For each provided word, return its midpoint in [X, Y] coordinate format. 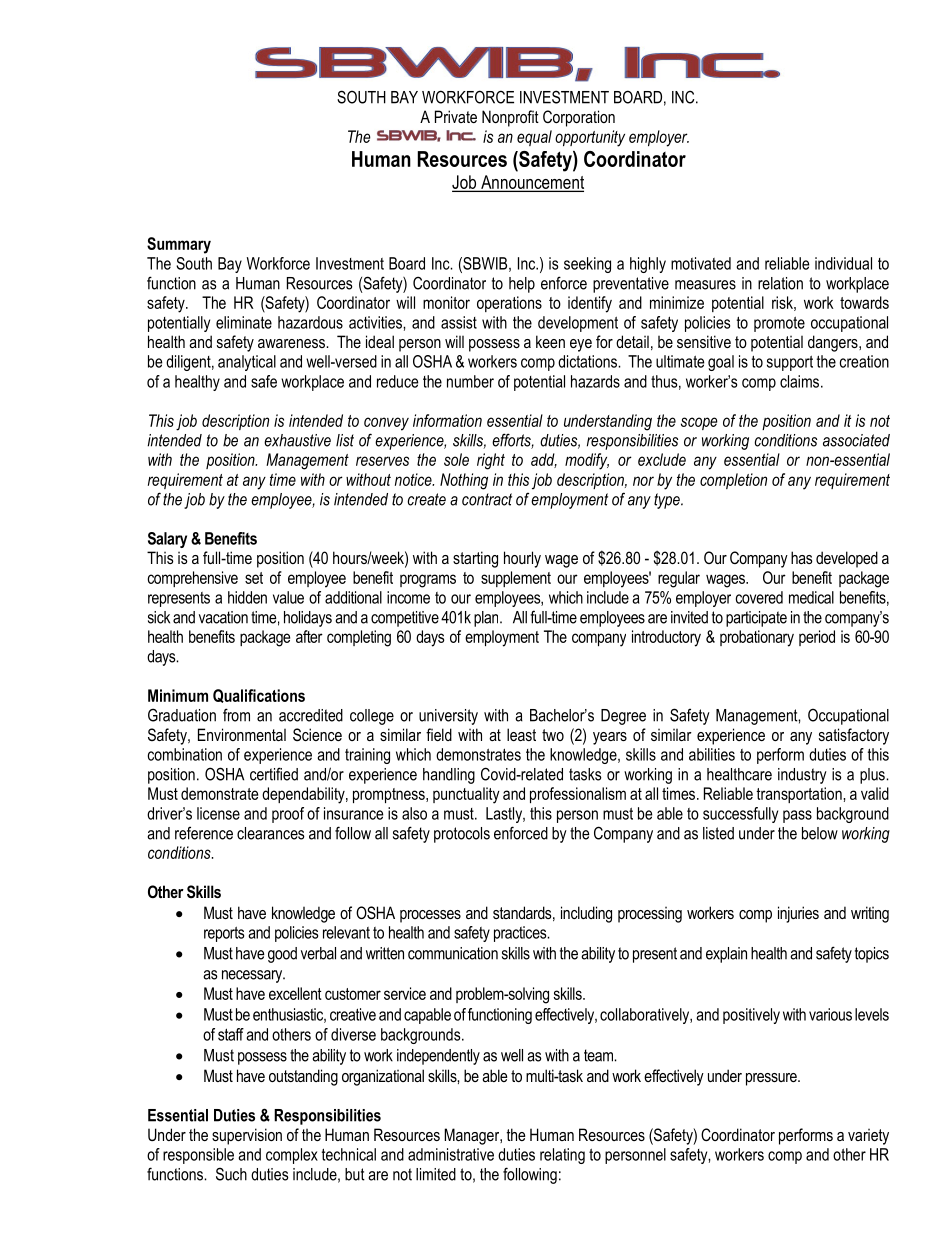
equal [534, 138]
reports [224, 934]
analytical [247, 363]
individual [843, 263]
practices [521, 934]
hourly [522, 559]
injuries [798, 914]
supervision [247, 1136]
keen [550, 341]
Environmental [242, 734]
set [254, 578]
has [802, 557]
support [790, 363]
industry [802, 776]
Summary [179, 245]
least [521, 734]
